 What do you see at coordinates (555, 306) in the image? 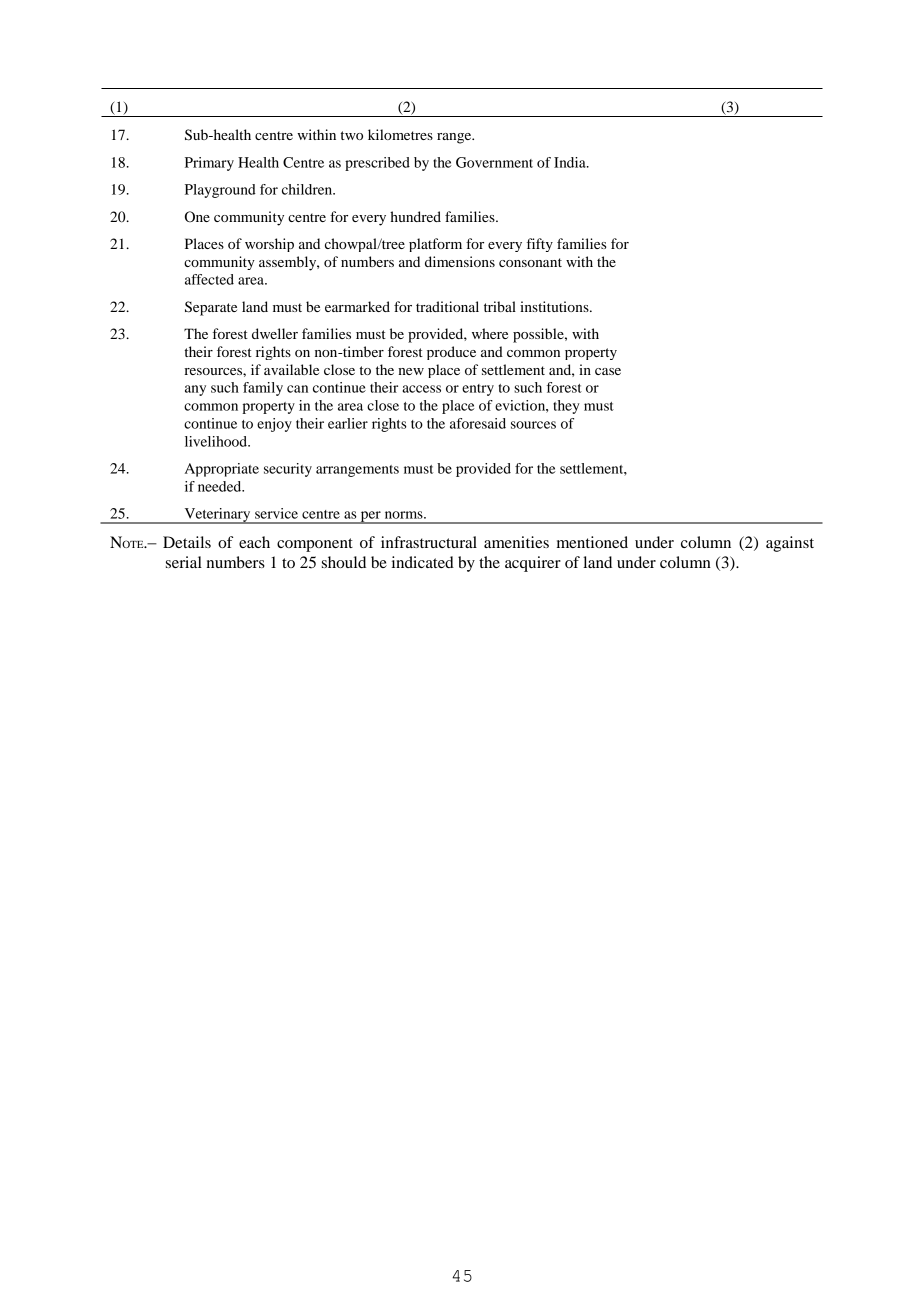
I see `institutions` at bounding box center [555, 306].
